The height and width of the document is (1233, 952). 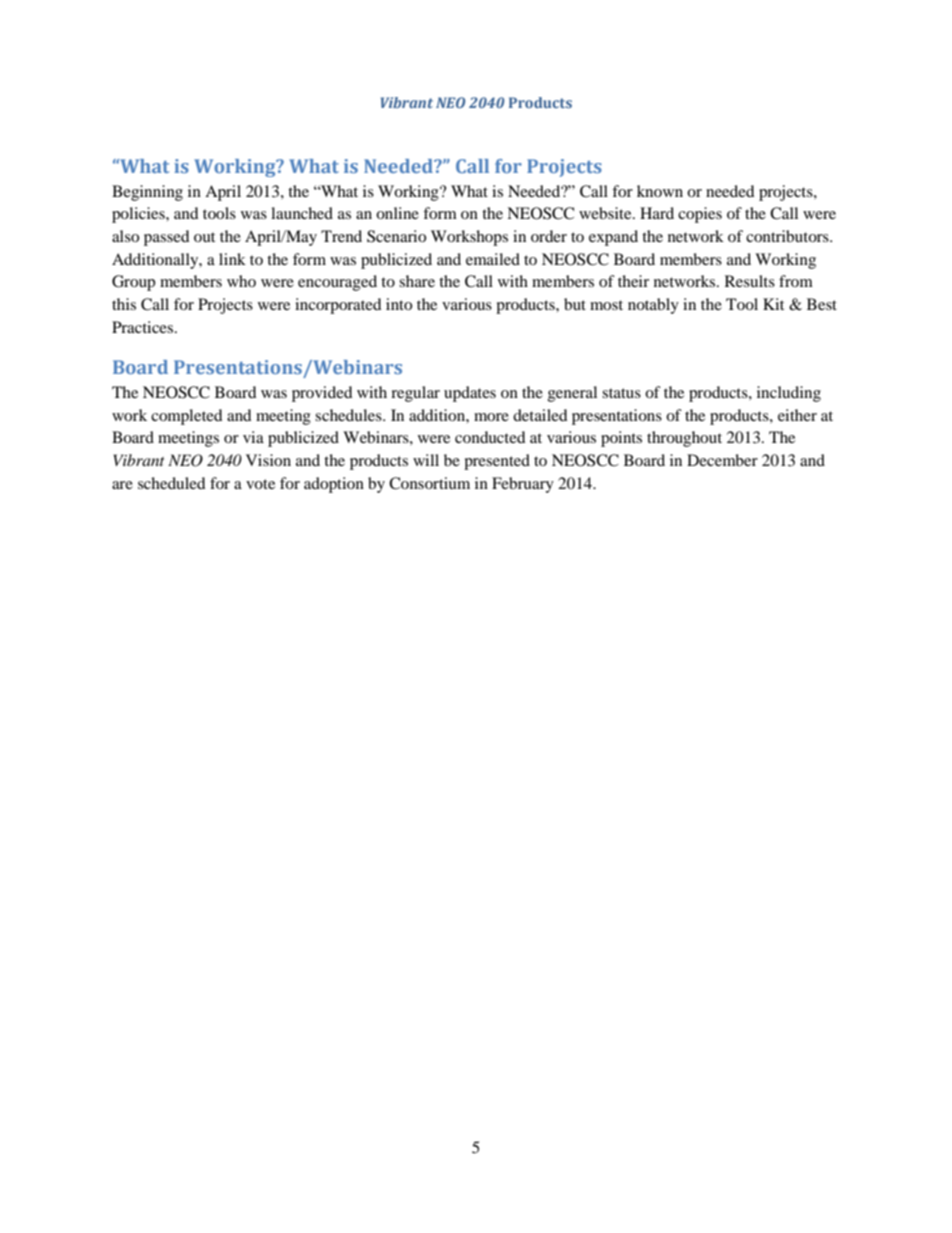 What do you see at coordinates (429, 483) in the document?
I see `Consortium` at bounding box center [429, 483].
